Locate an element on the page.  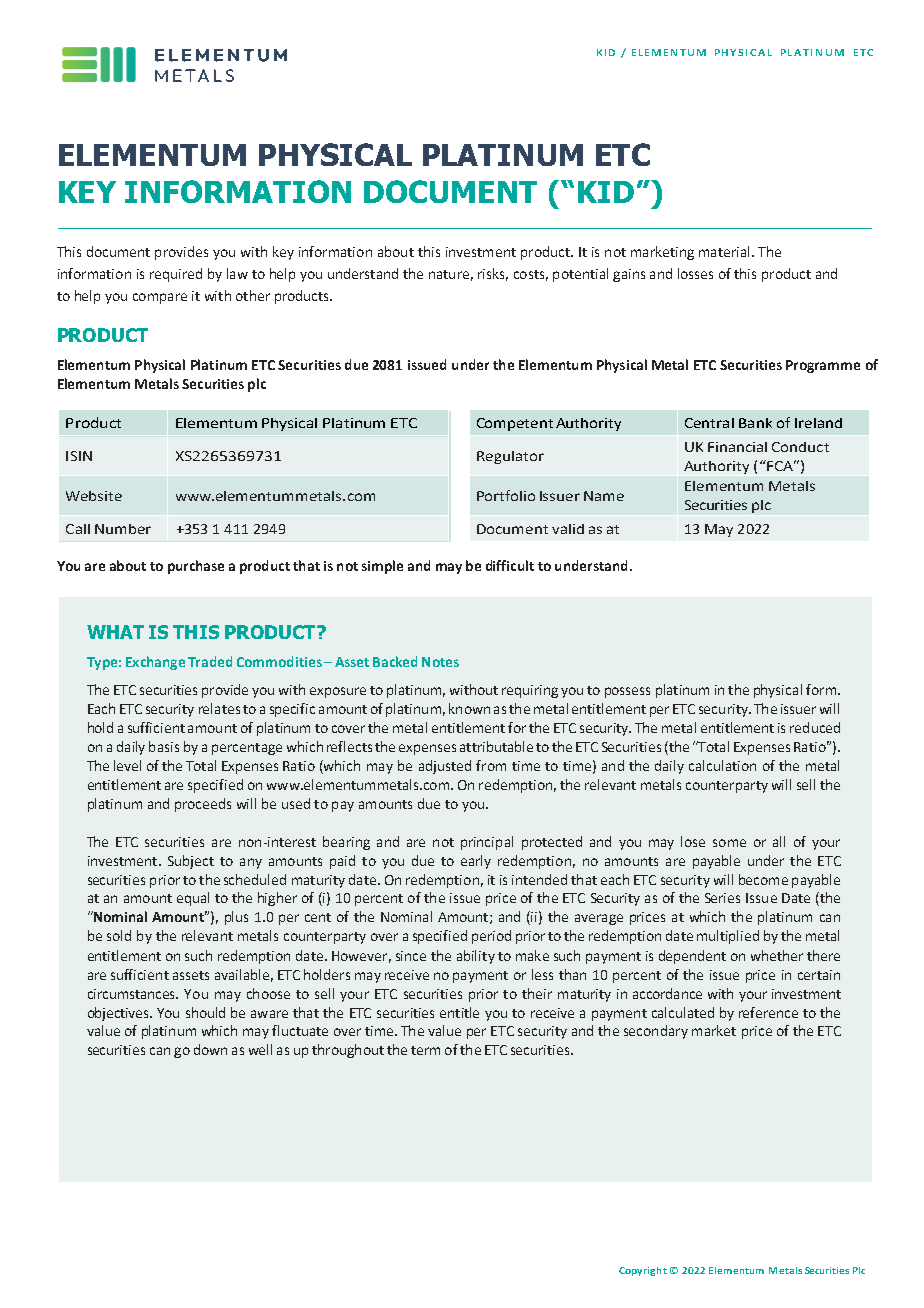
potential is located at coordinates (580, 275).
